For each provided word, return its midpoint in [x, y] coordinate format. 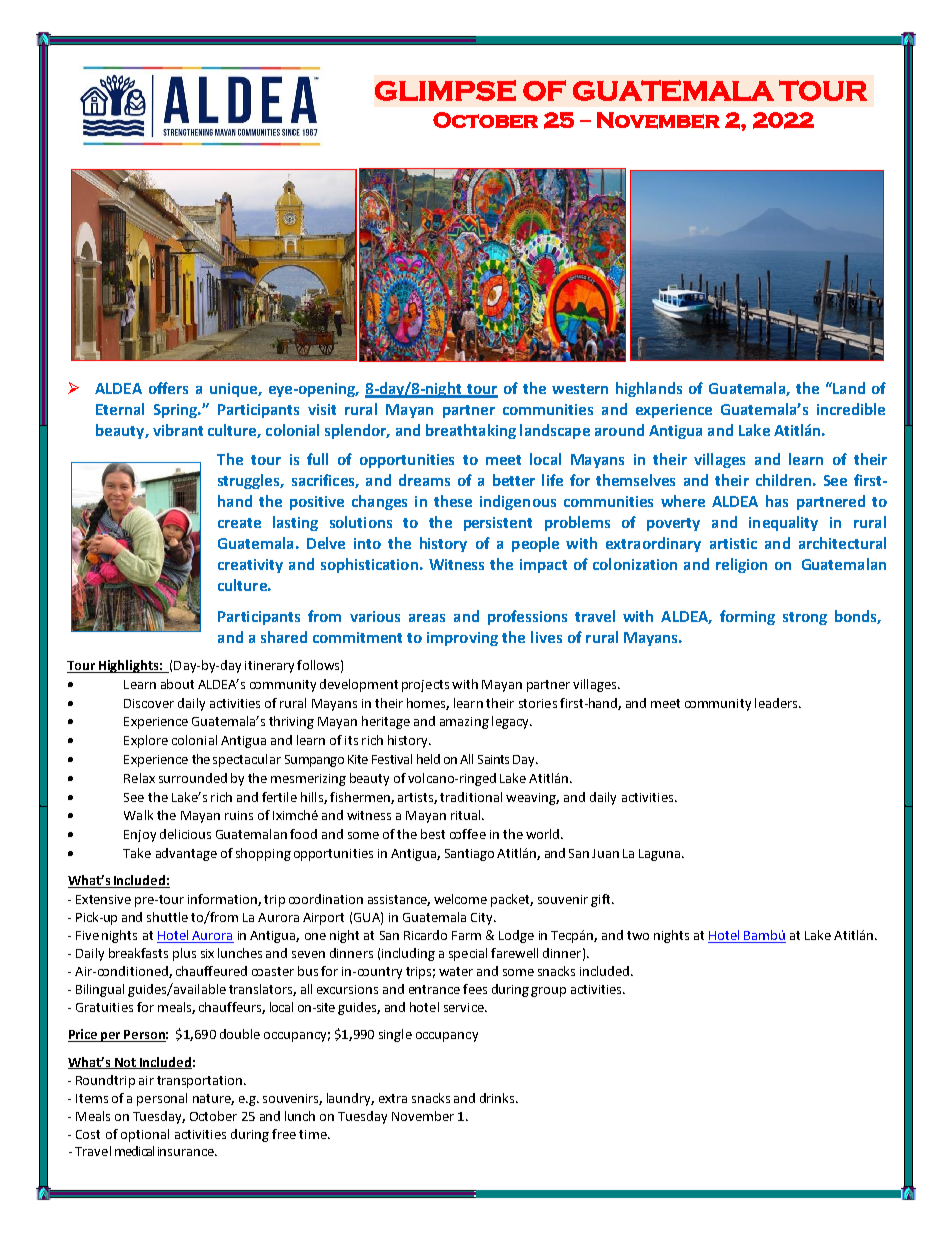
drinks [498, 1098]
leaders [777, 703]
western [580, 389]
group [548, 992]
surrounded [193, 778]
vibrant [178, 430]
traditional [471, 797]
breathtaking [471, 431]
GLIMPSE [445, 90]
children [783, 480]
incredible [851, 409]
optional [145, 1135]
